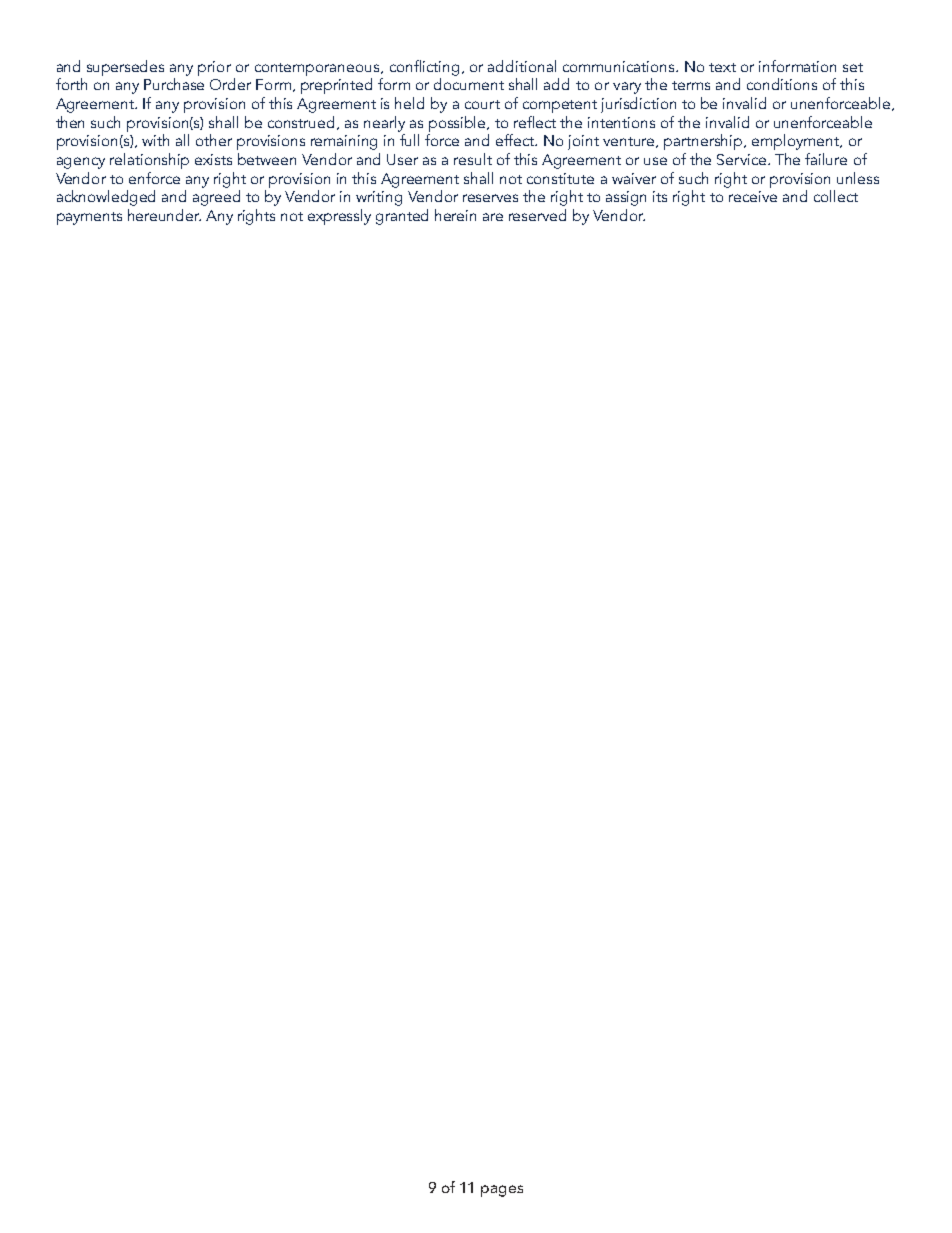  What do you see at coordinates (493, 217) in the document?
I see `are` at bounding box center [493, 217].
